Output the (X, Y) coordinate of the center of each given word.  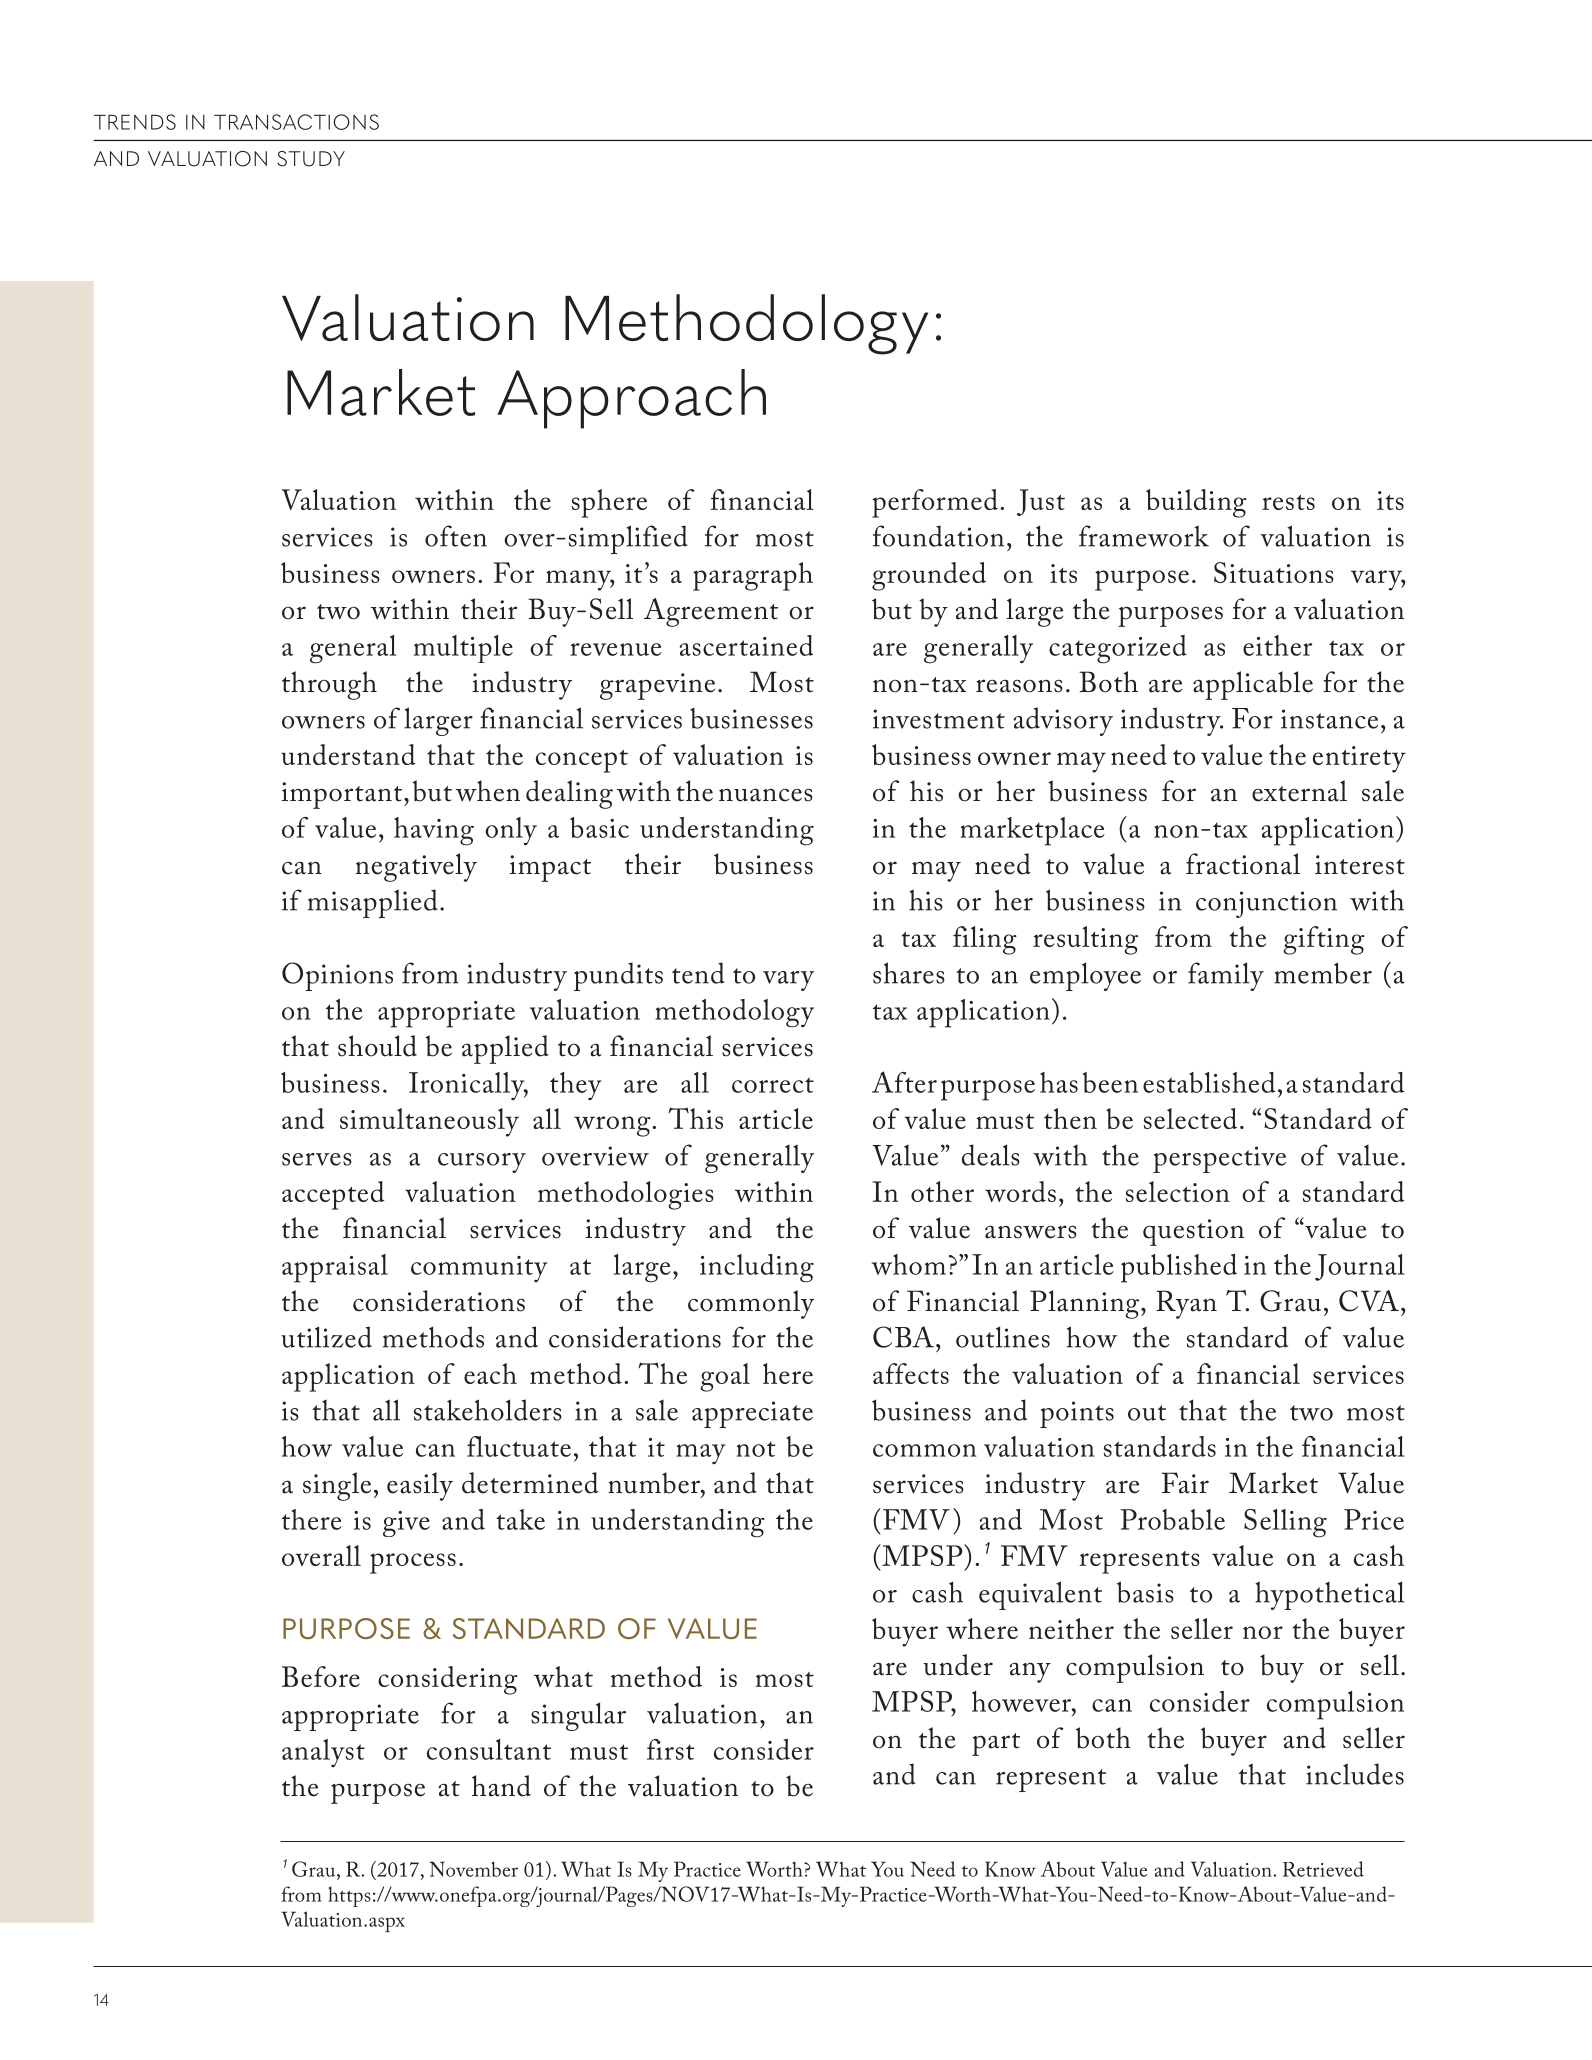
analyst (323, 1753)
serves (317, 1159)
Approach (631, 399)
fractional (1243, 864)
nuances (766, 795)
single (337, 1486)
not (756, 1449)
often (456, 536)
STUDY (311, 159)
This (695, 1118)
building (1196, 503)
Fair (1185, 1483)
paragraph (753, 576)
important (343, 795)
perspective (1219, 1159)
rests (1288, 502)
